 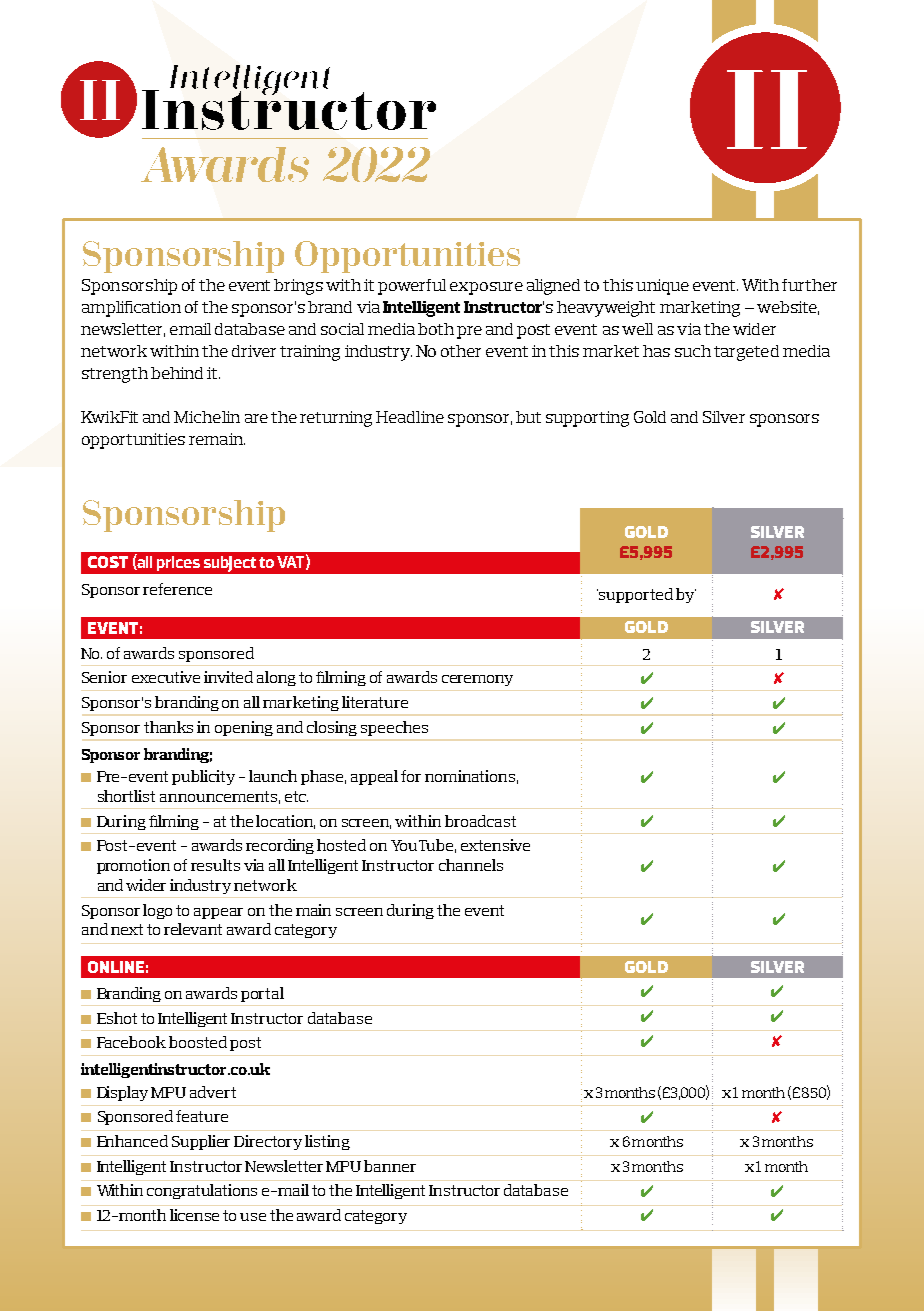 What do you see at coordinates (131, 309) in the document?
I see `amplification` at bounding box center [131, 309].
